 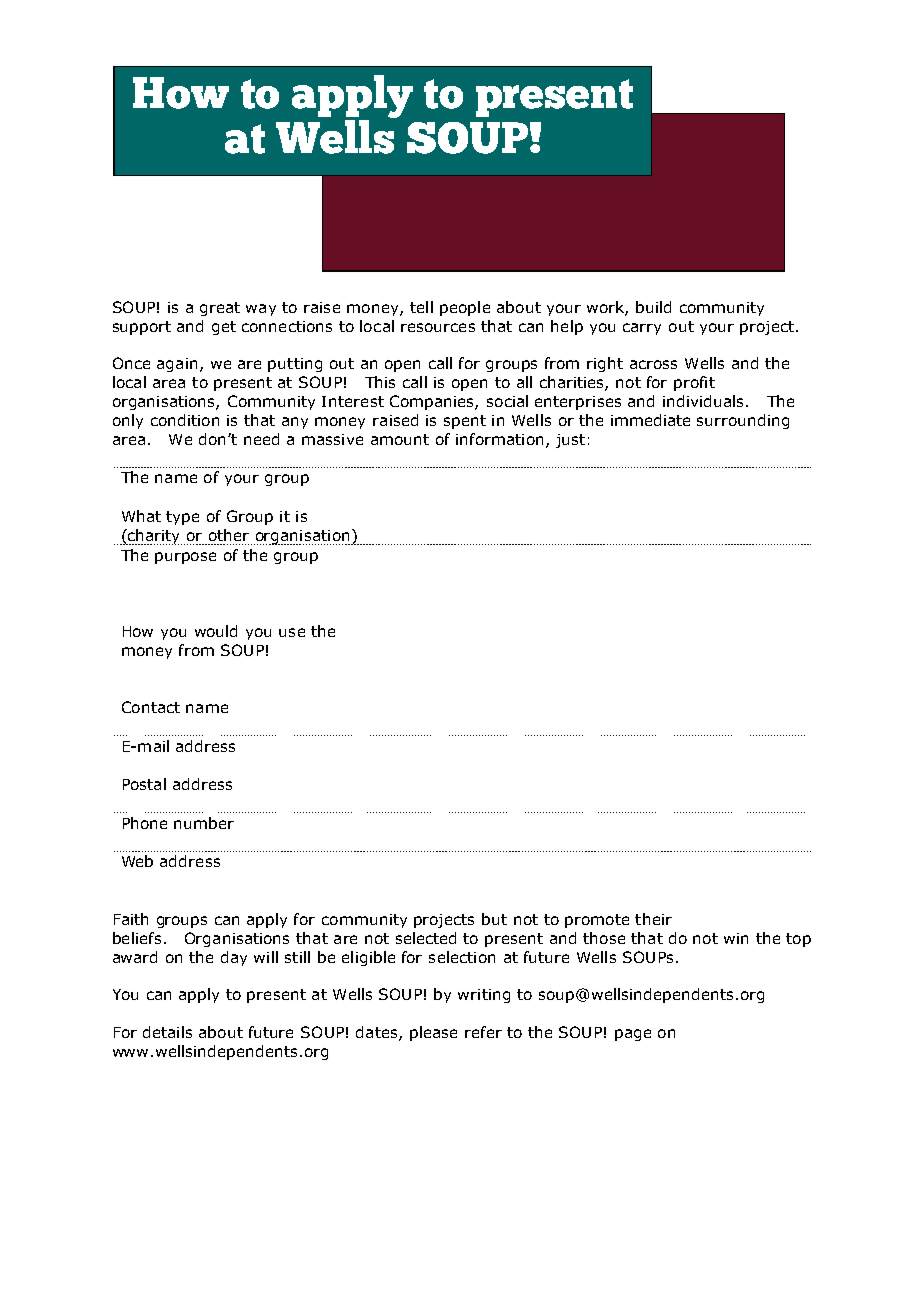 What do you see at coordinates (261, 439) in the screenshot?
I see `need` at bounding box center [261, 439].
